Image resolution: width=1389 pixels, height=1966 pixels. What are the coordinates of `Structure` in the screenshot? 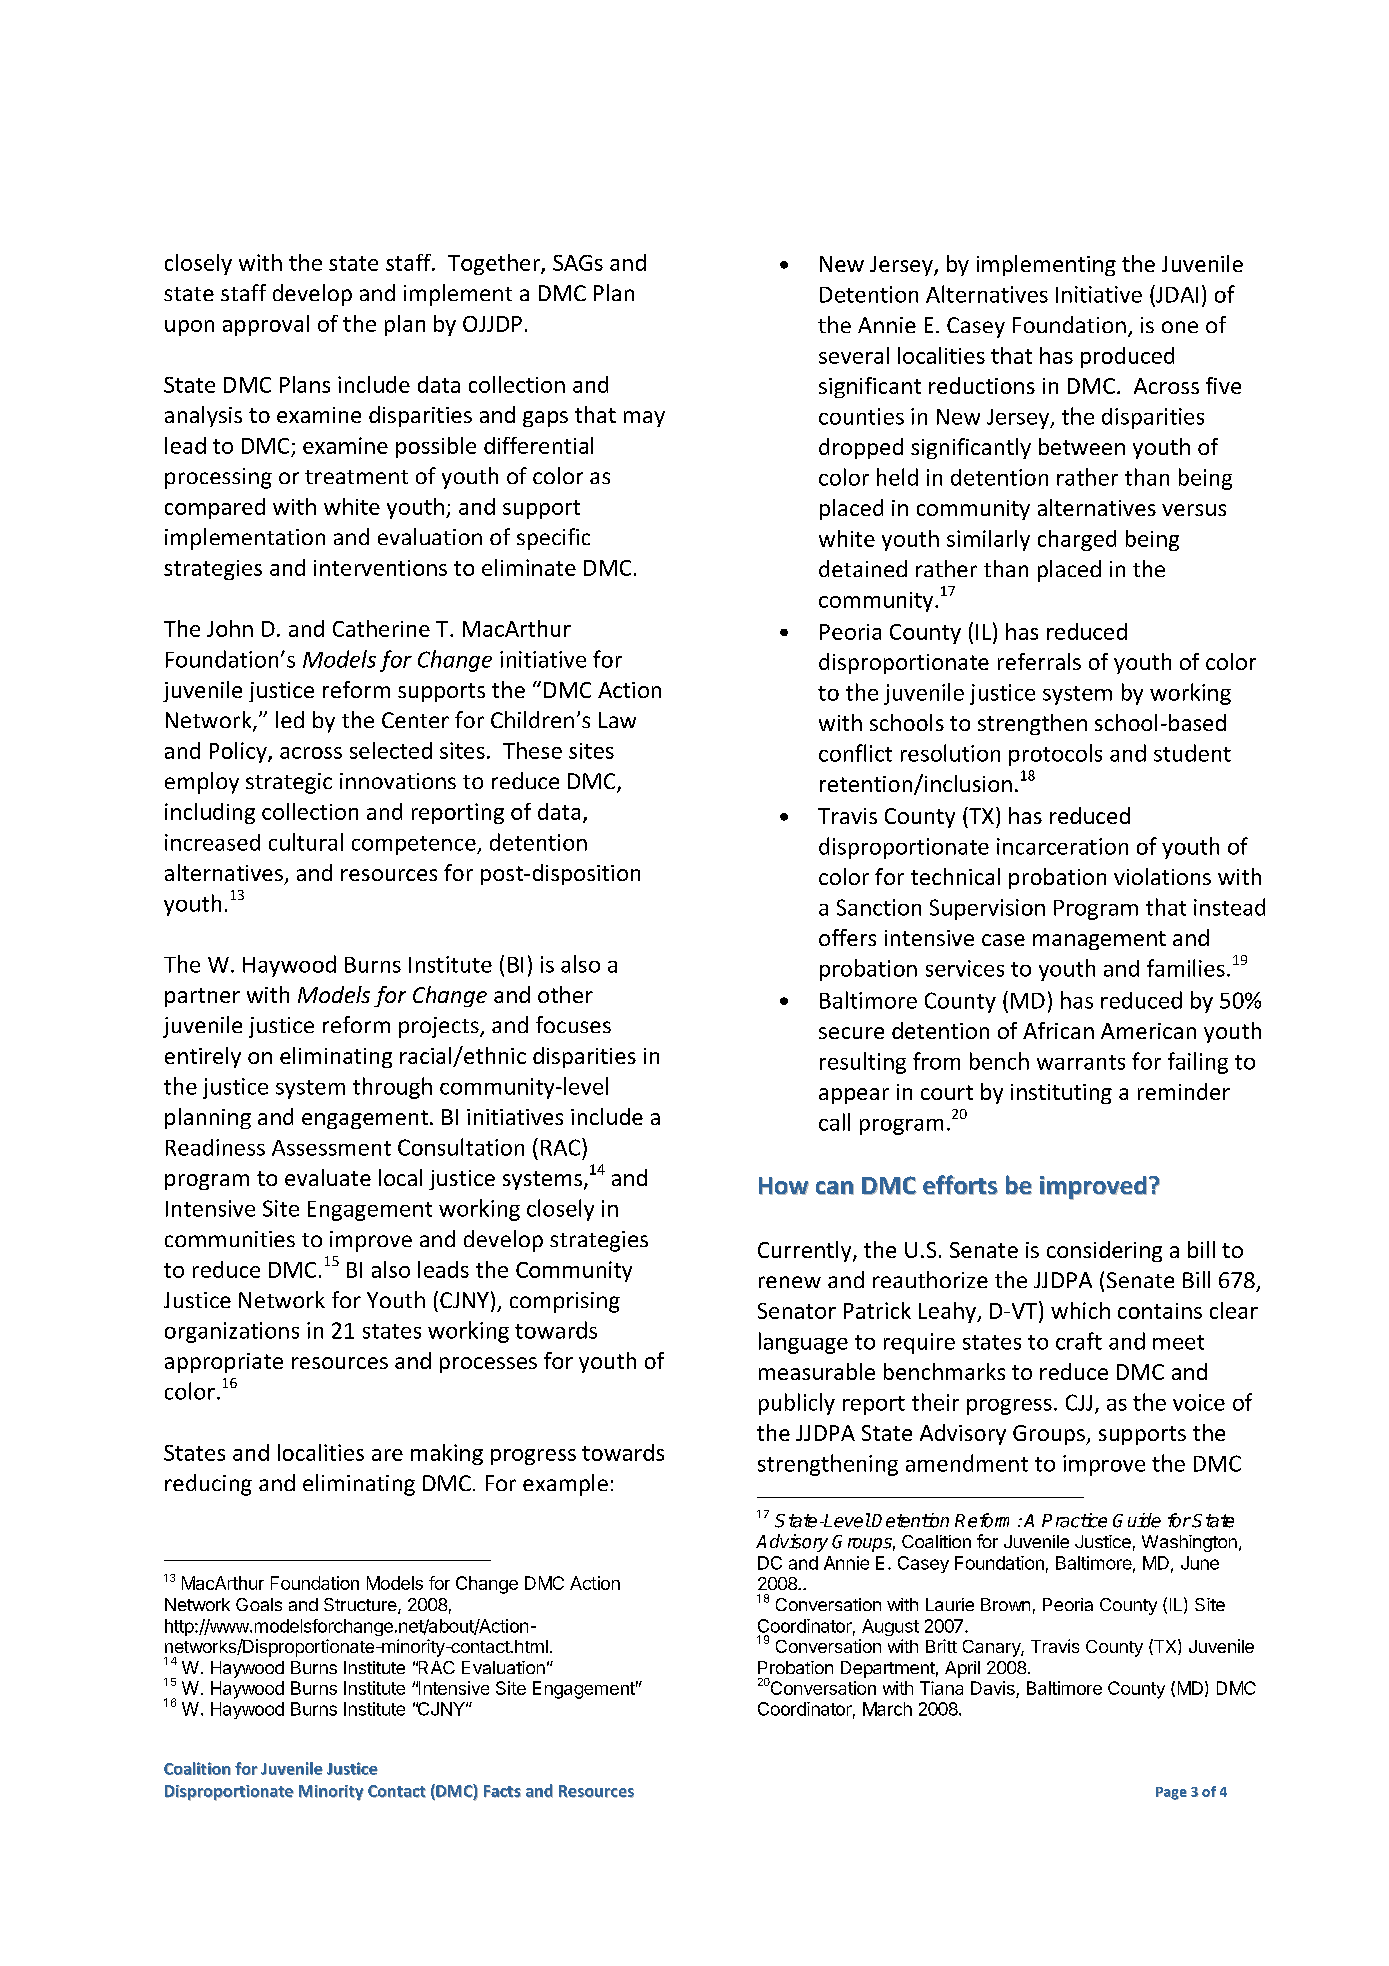 It's located at (361, 1606).
